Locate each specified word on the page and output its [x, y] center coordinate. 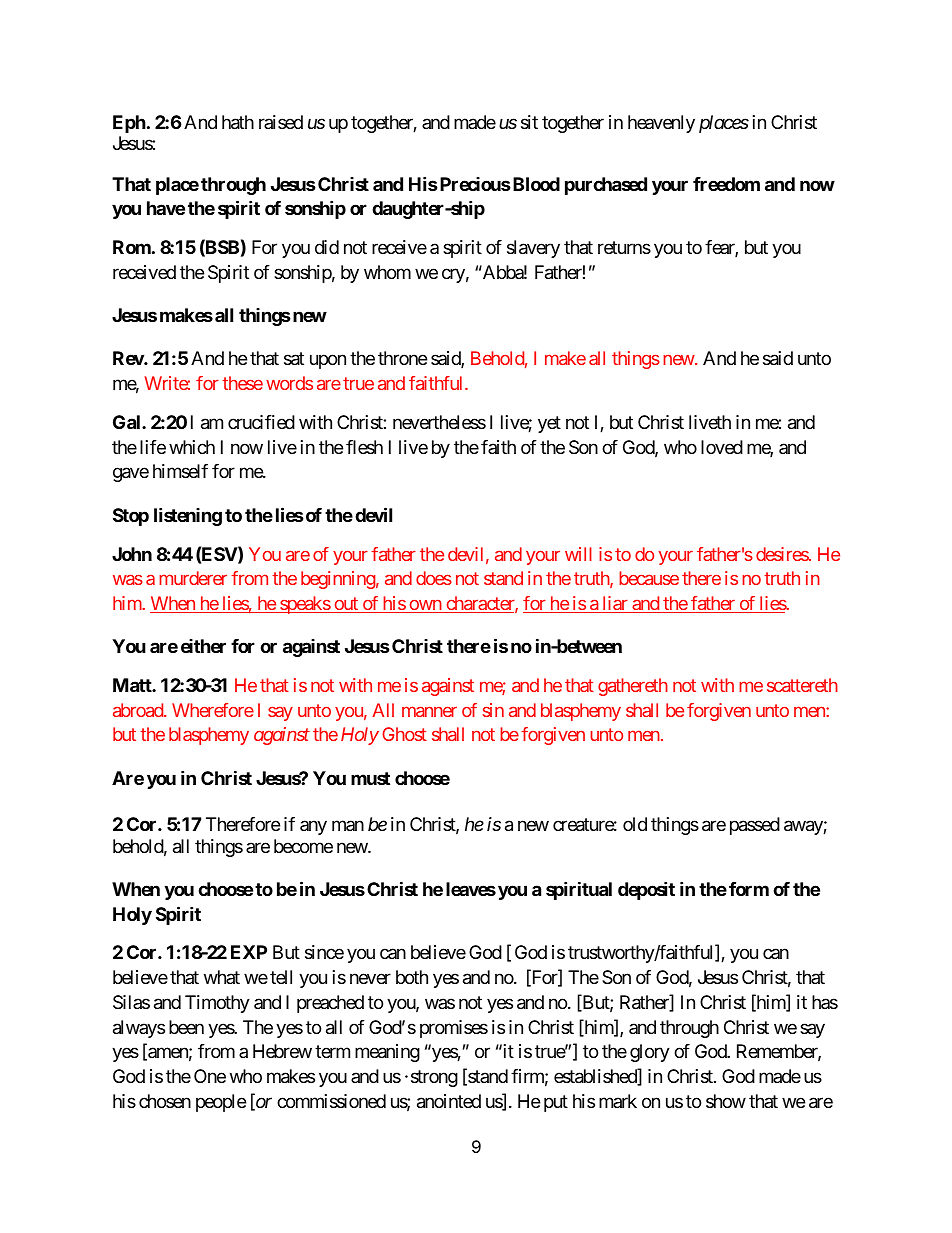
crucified [261, 422]
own [425, 606]
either [203, 646]
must [370, 778]
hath [238, 122]
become [303, 846]
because [649, 578]
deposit [646, 890]
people [221, 1103]
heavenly [661, 124]
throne [402, 358]
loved [722, 447]
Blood [535, 184]
